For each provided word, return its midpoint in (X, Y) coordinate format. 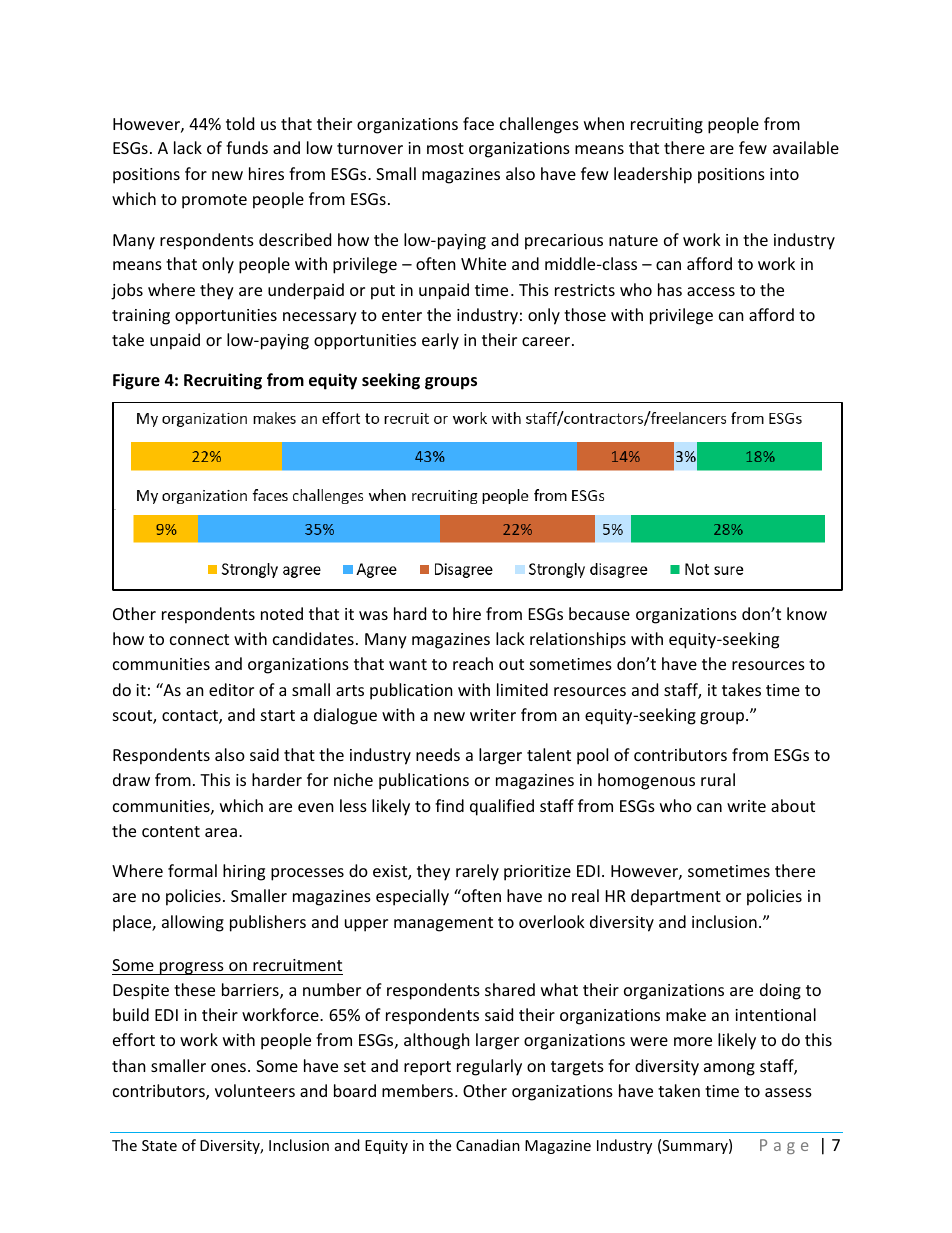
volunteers (255, 1090)
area (221, 832)
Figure (136, 381)
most (445, 148)
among (729, 1069)
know (807, 613)
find (449, 805)
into (784, 174)
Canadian (488, 1145)
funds (247, 147)
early (440, 341)
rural (718, 779)
